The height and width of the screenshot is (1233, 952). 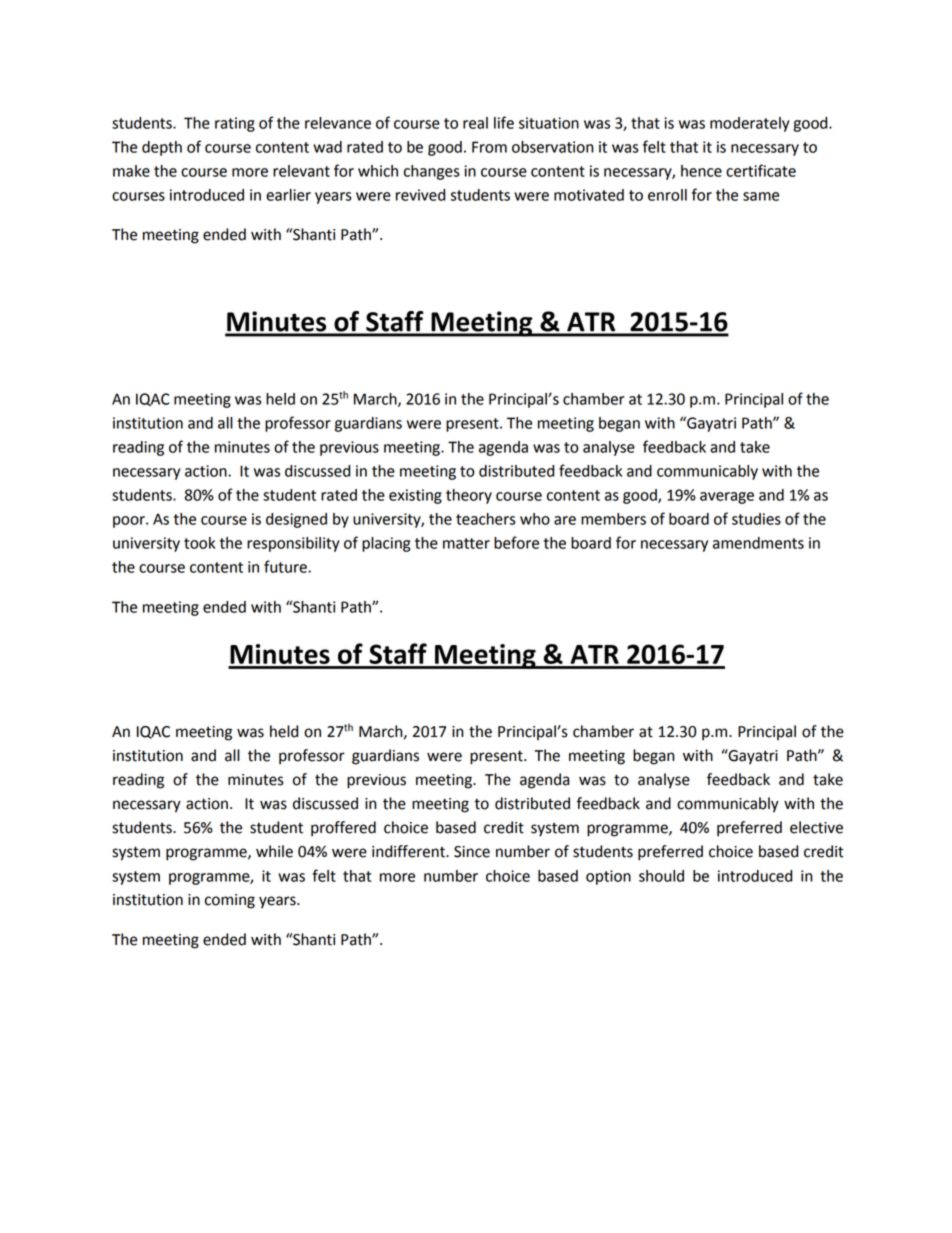 What do you see at coordinates (756, 519) in the screenshot?
I see `studies` at bounding box center [756, 519].
